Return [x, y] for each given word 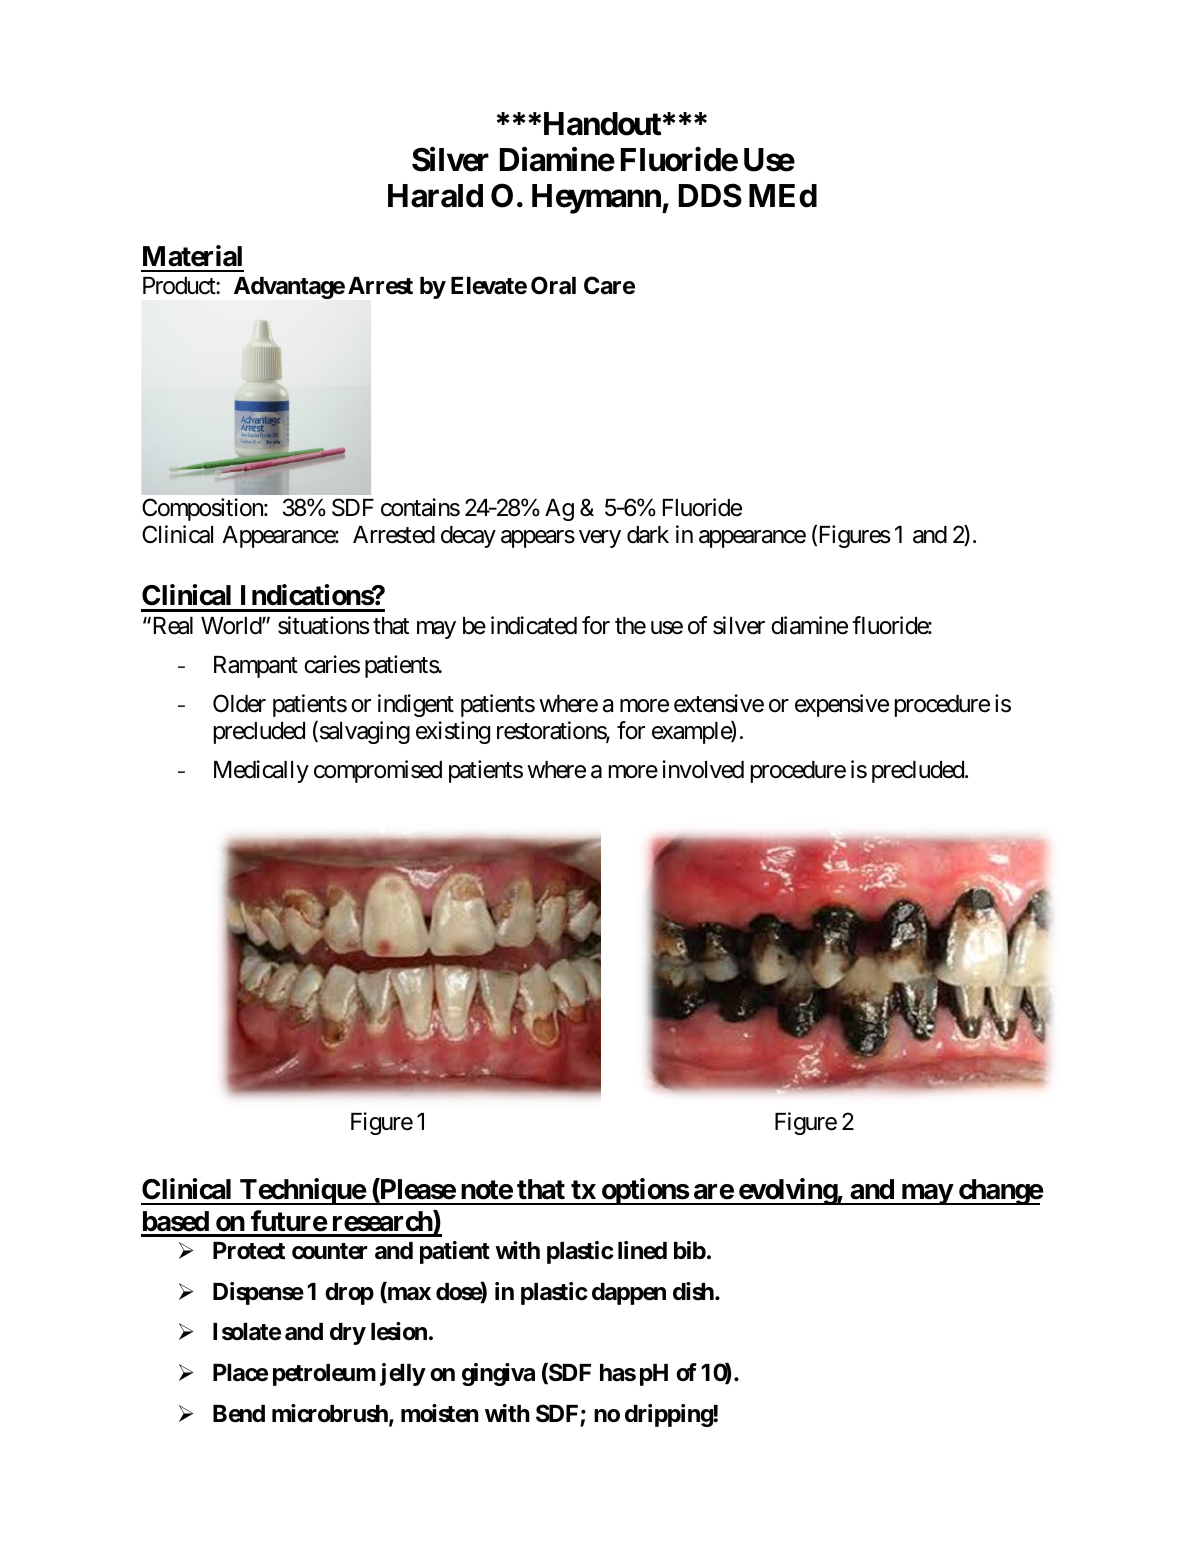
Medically [261, 771]
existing [453, 732]
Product [180, 286]
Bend [239, 1414]
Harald [435, 196]
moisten [440, 1413]
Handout [600, 124]
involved [703, 769]
